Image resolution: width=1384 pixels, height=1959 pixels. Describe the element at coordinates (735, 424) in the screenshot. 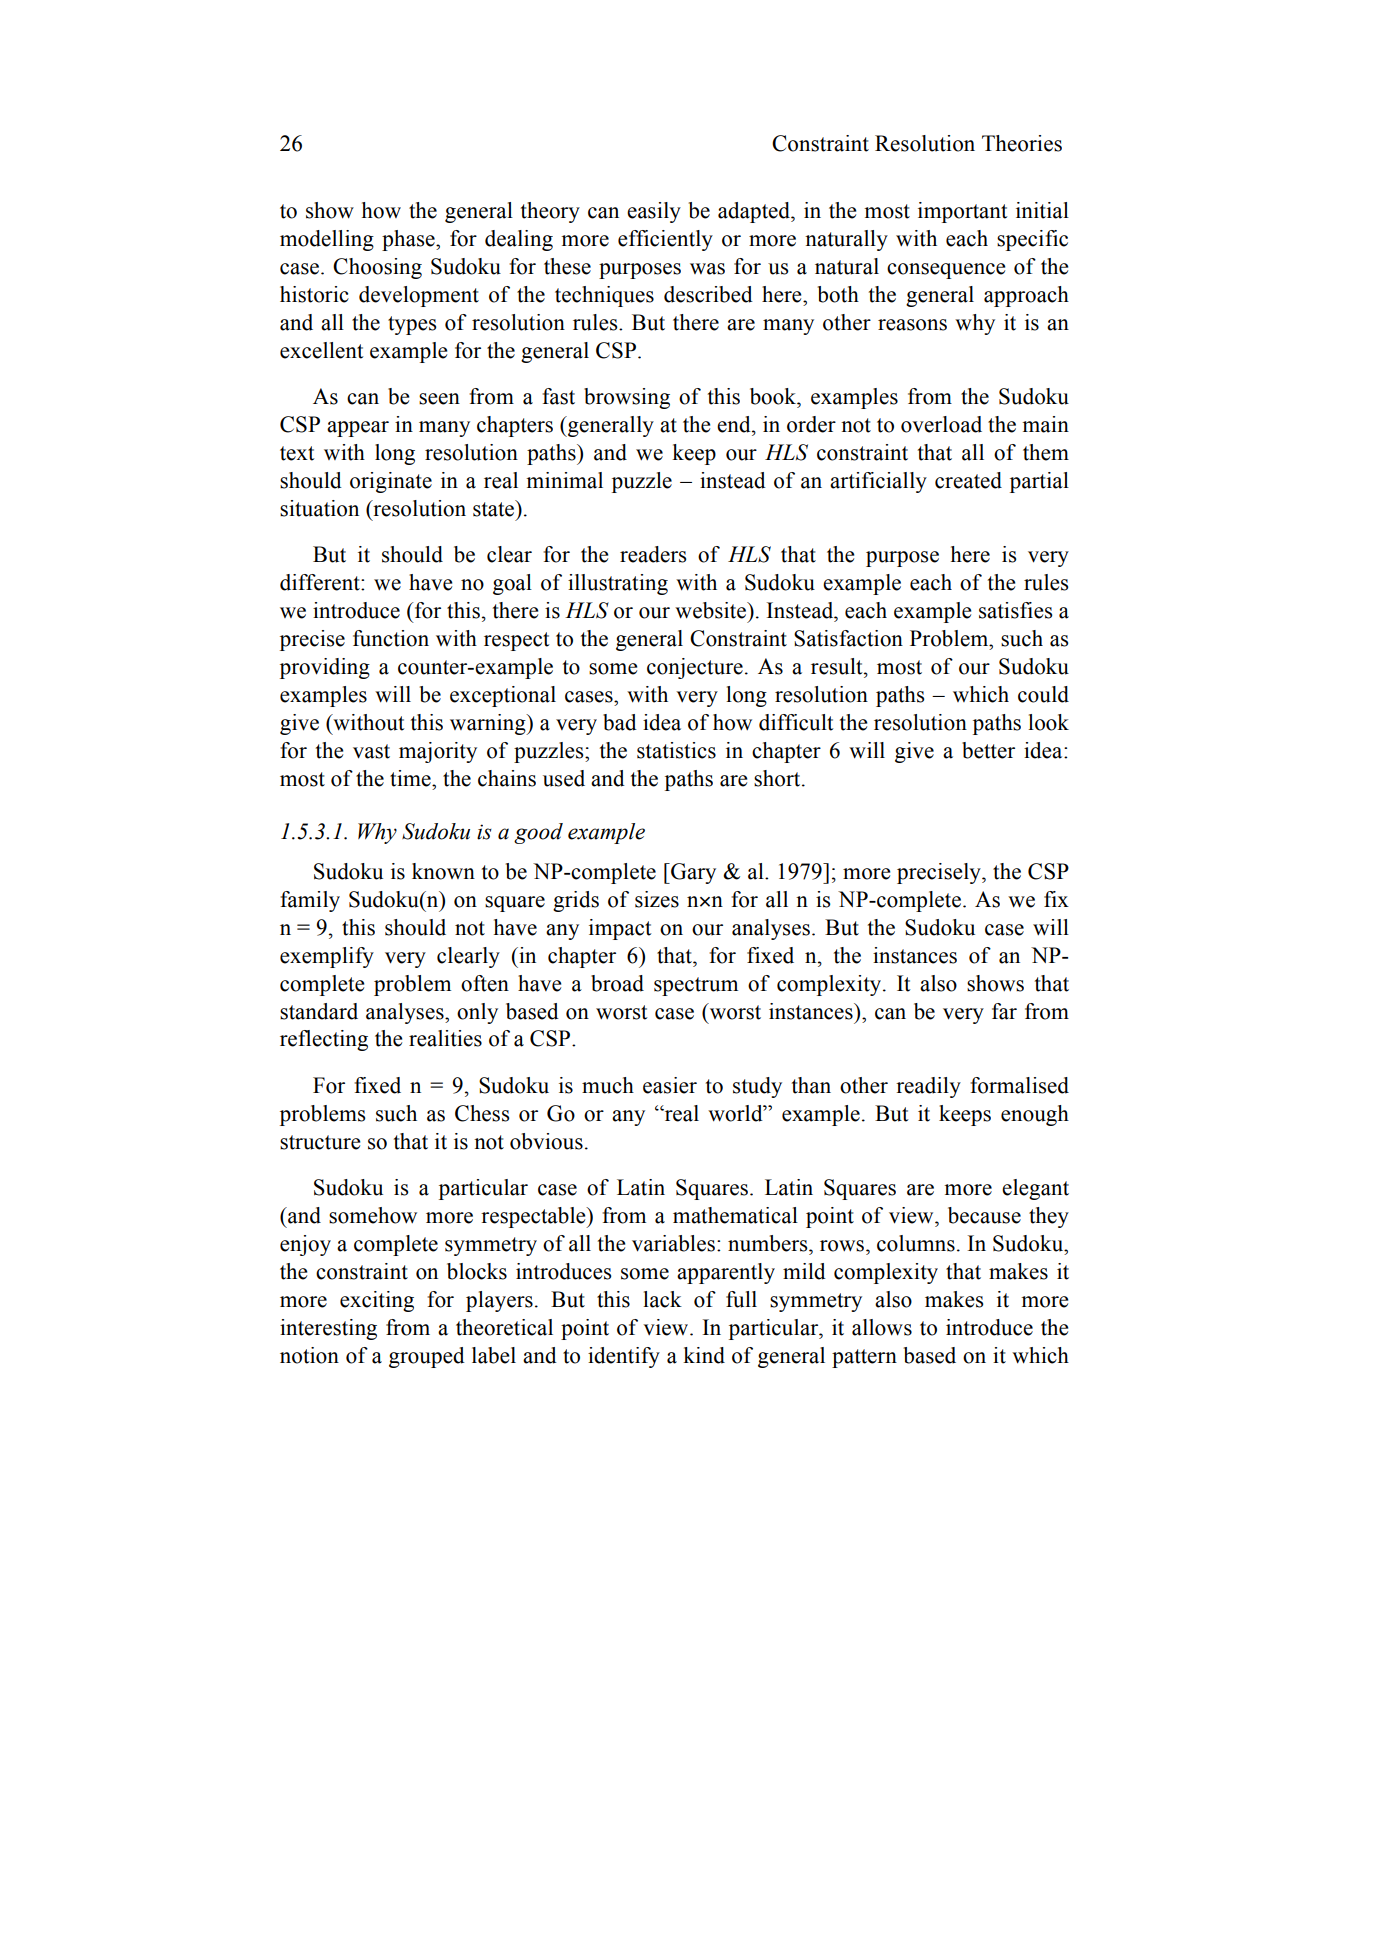

I see `end` at that location.
